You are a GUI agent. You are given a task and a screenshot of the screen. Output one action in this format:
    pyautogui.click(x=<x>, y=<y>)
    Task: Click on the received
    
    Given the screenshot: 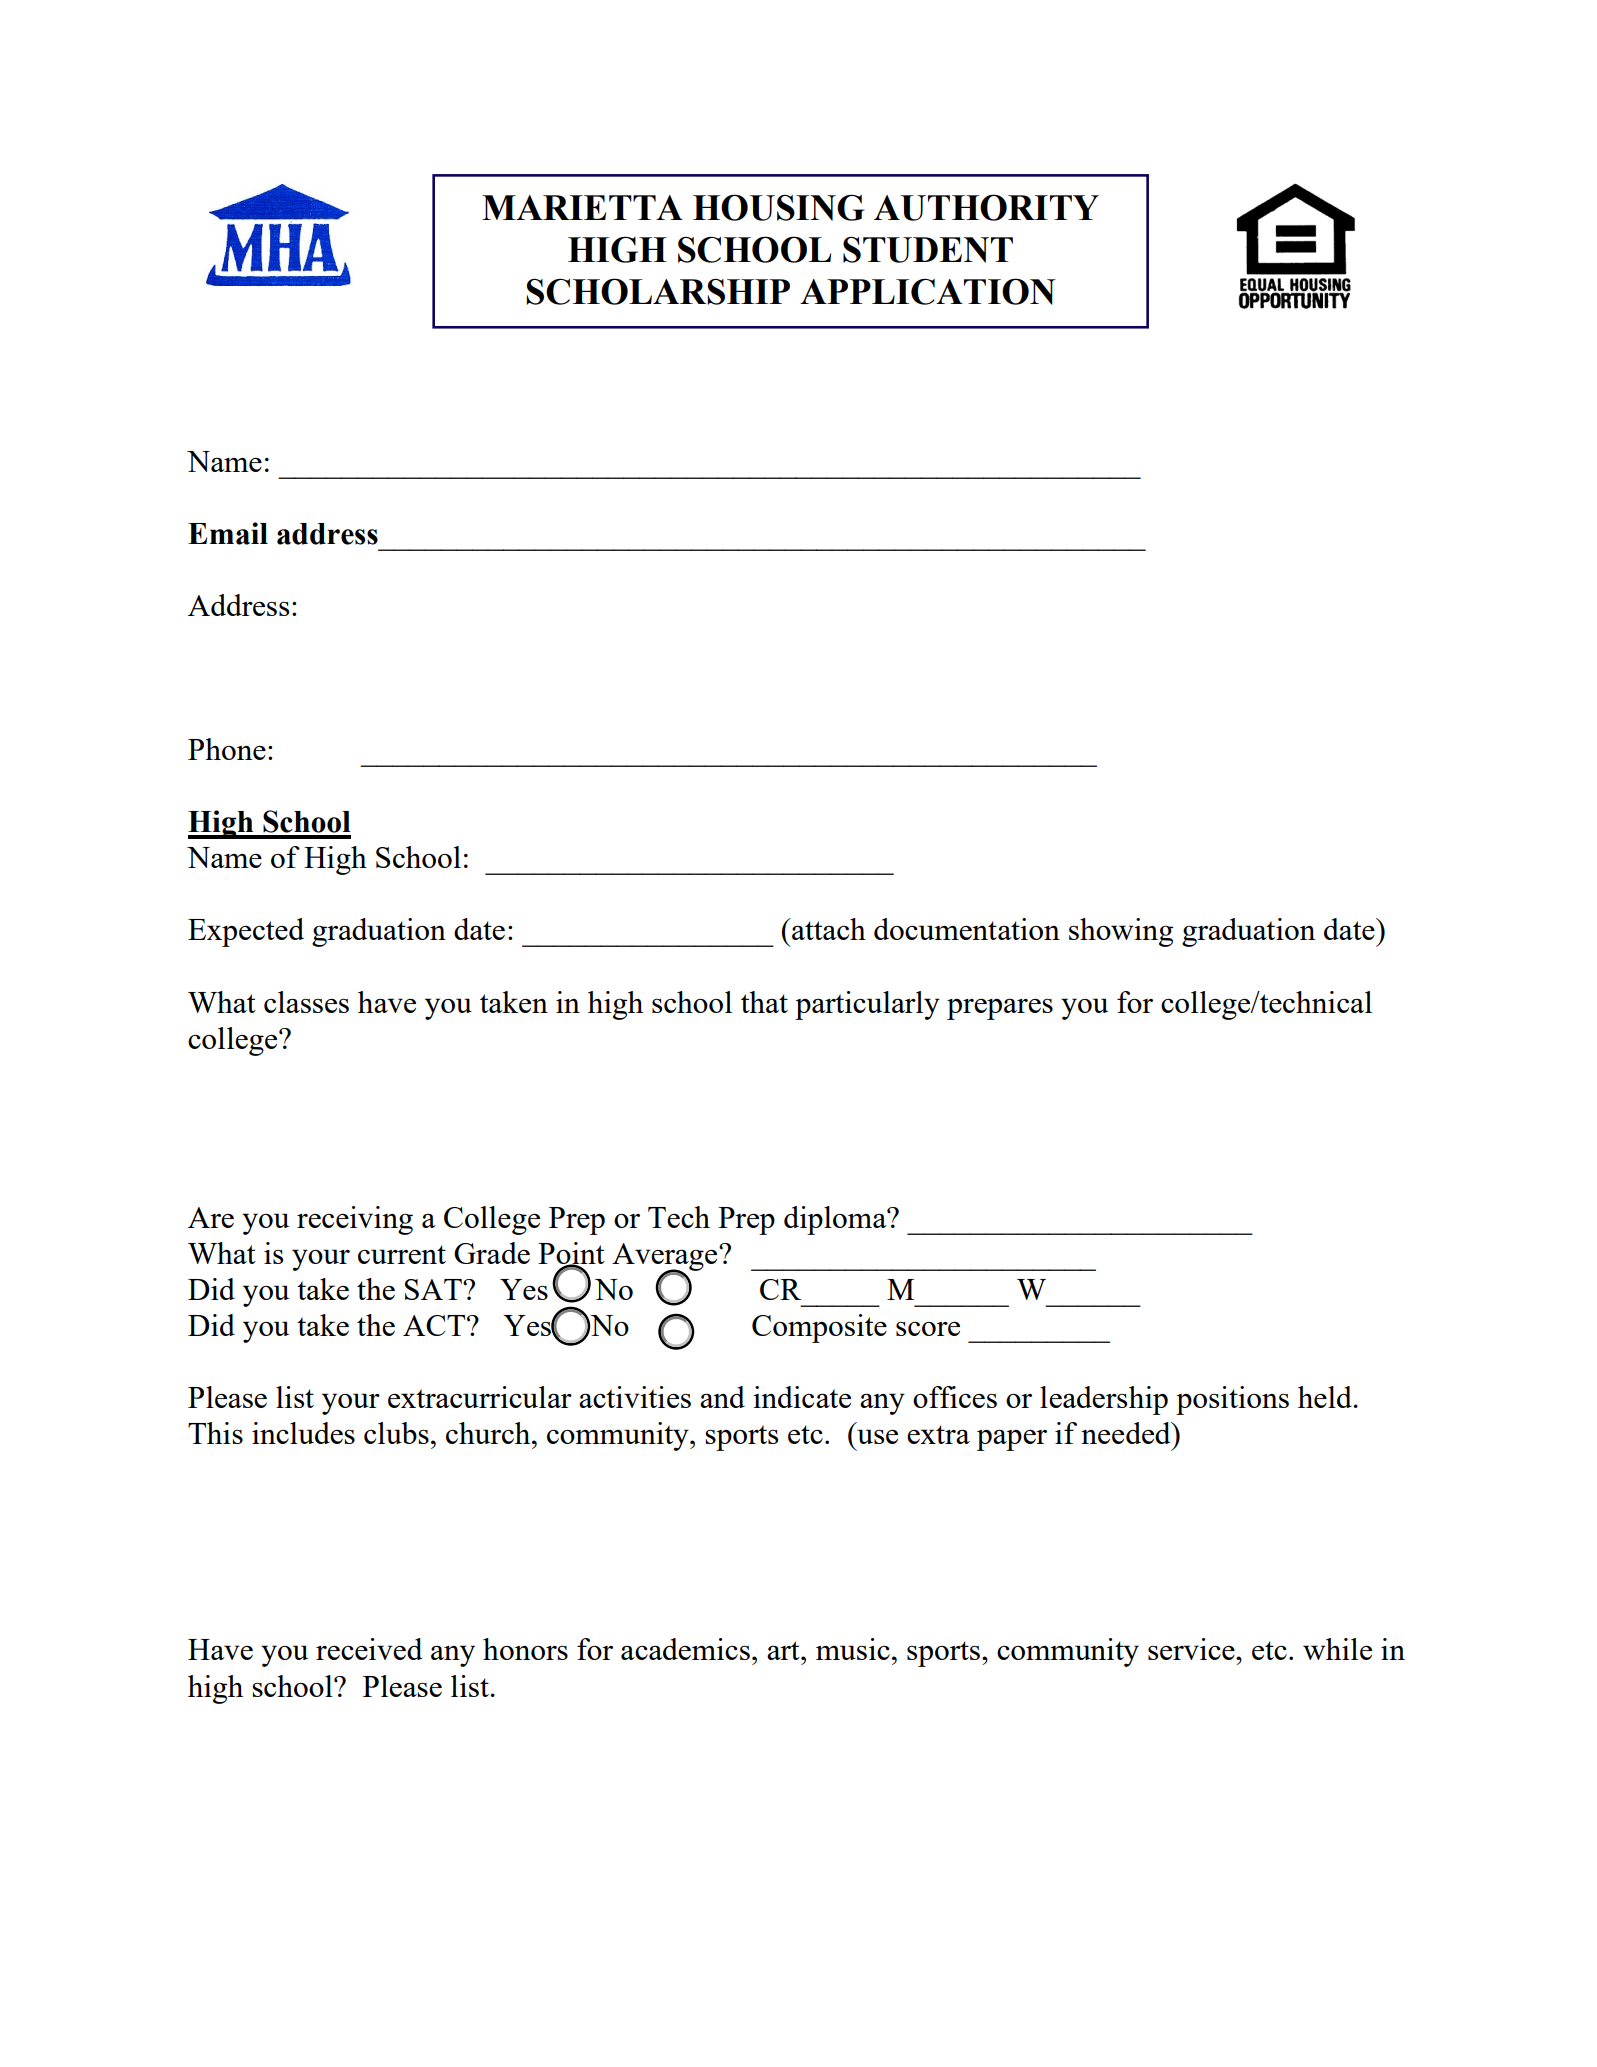 What is the action you would take?
    pyautogui.click(x=369, y=1649)
